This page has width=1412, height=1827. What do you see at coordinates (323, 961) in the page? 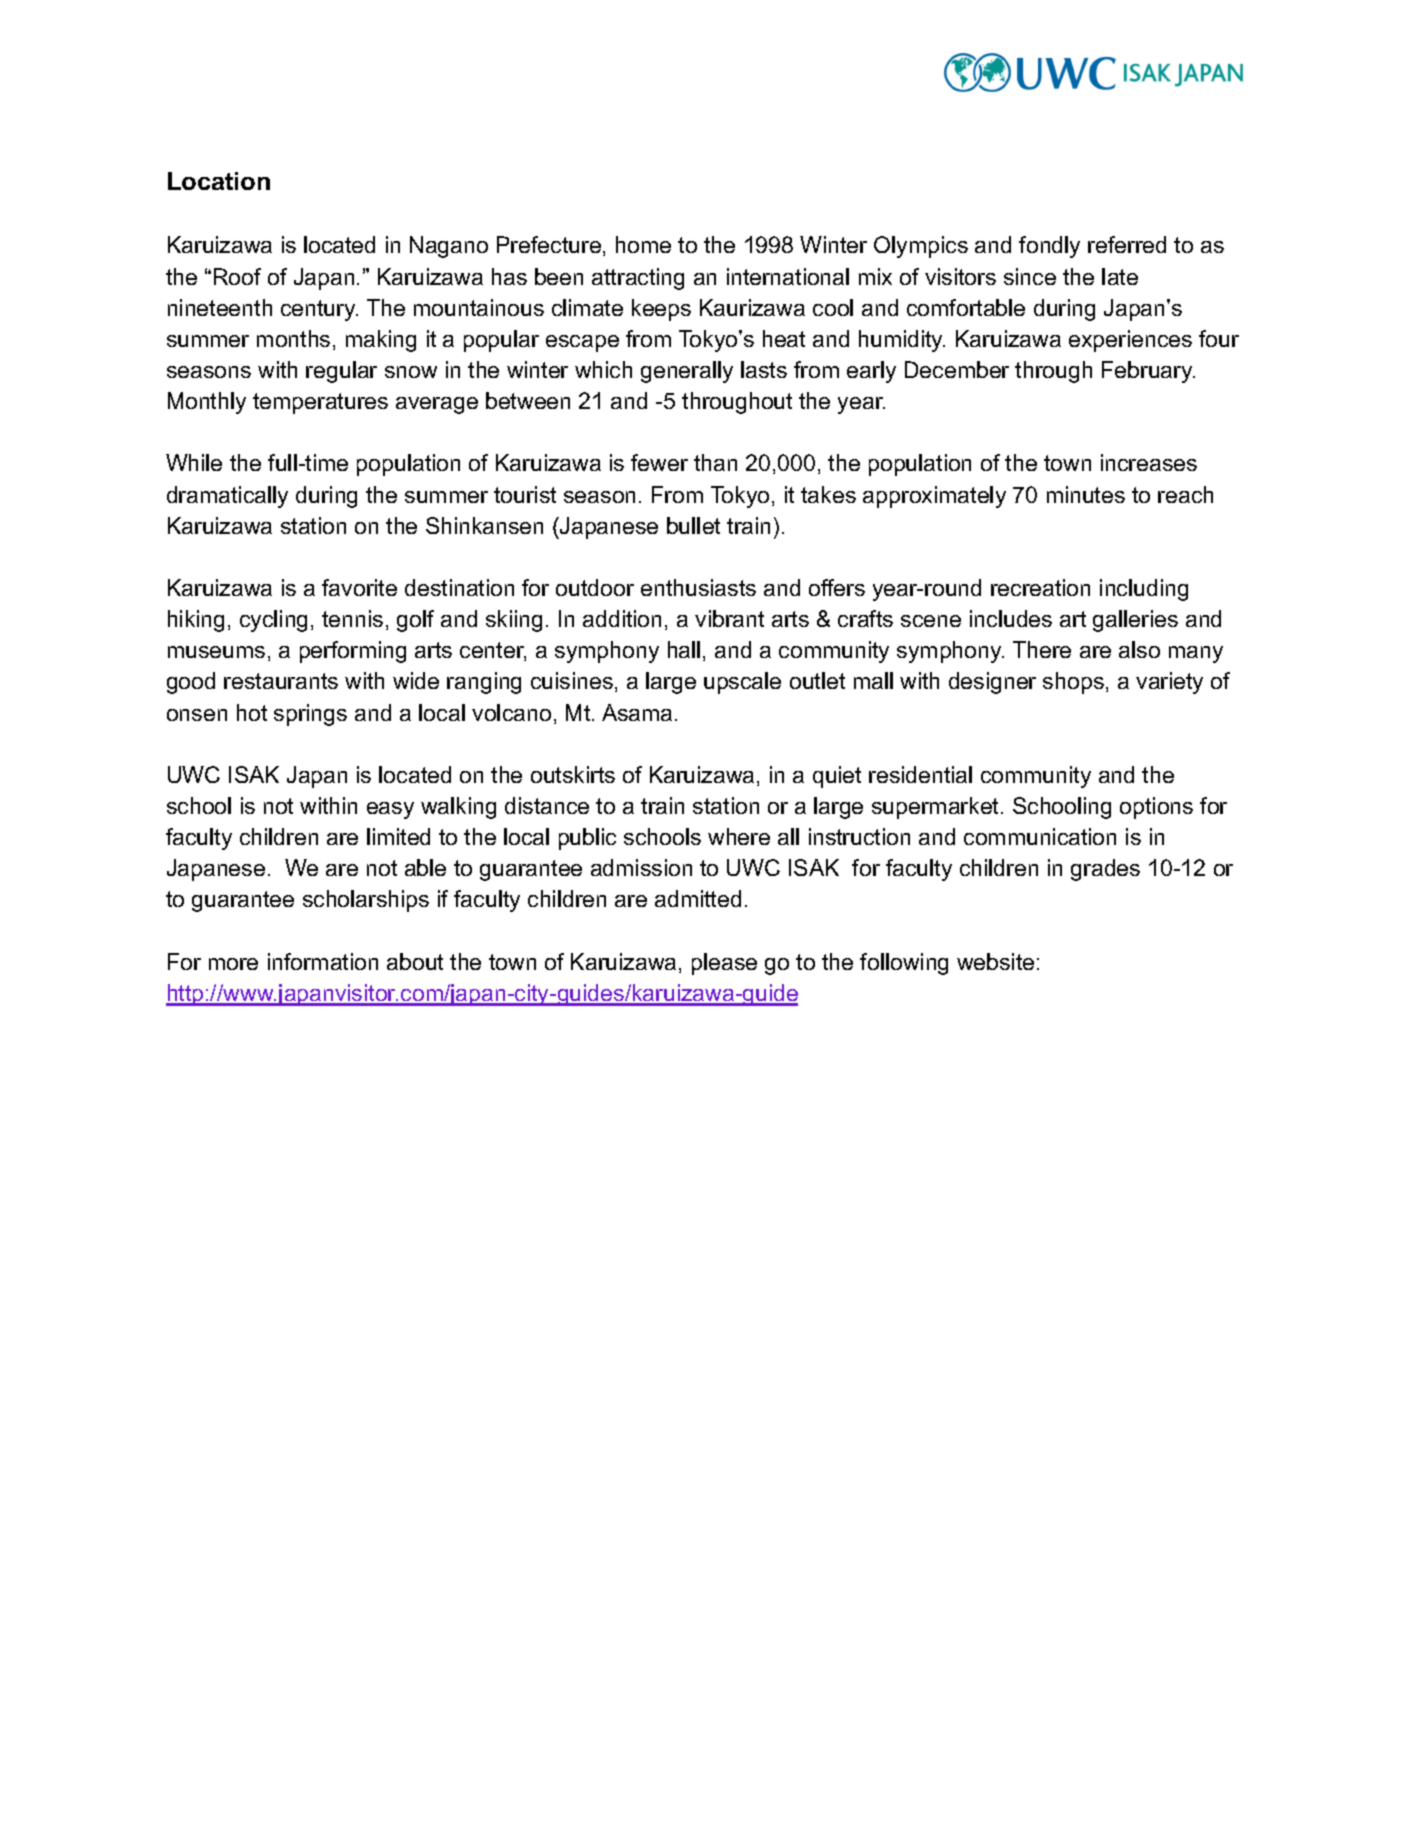
I see `information` at bounding box center [323, 961].
